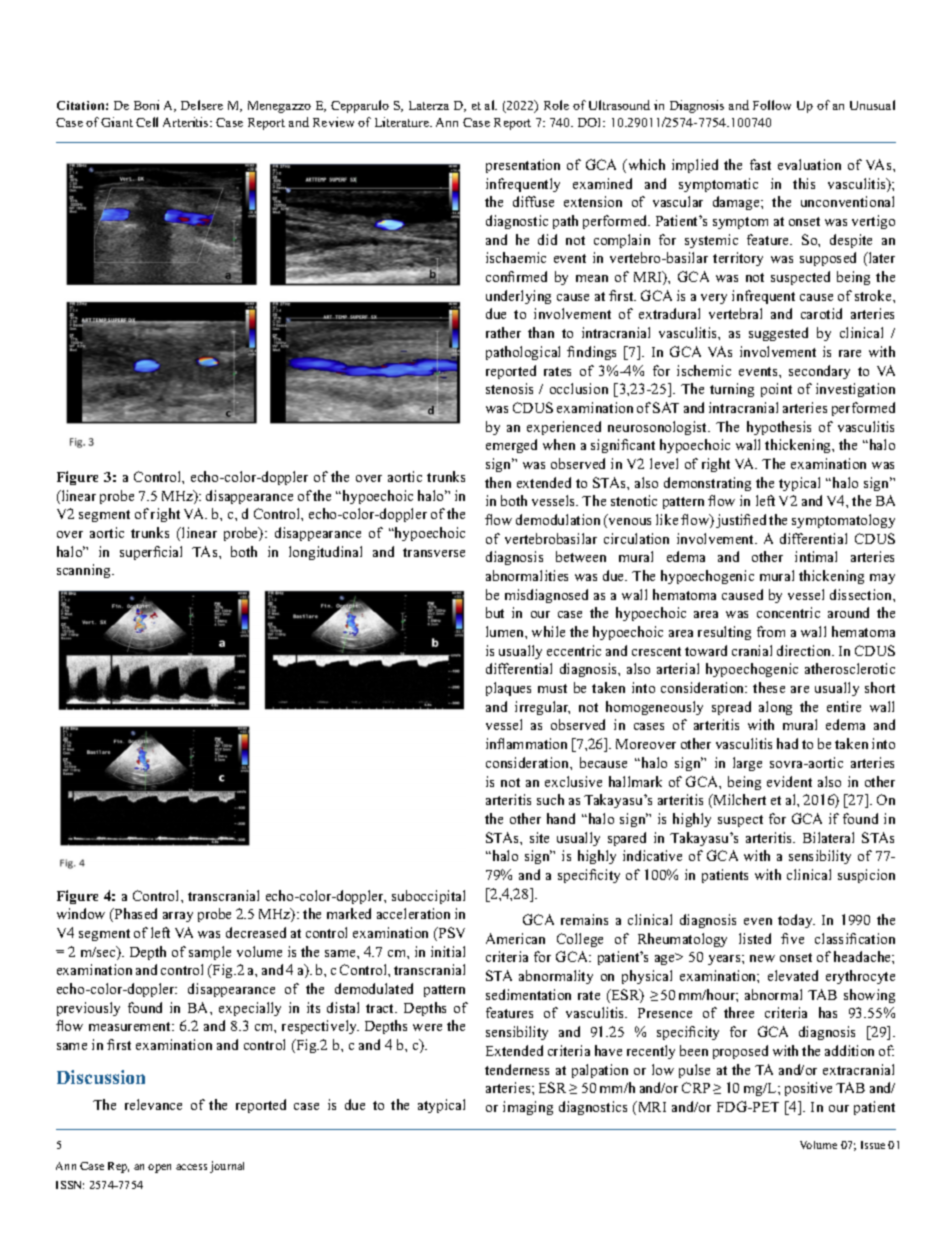 Image resolution: width=952 pixels, height=1233 pixels. What do you see at coordinates (760, 164) in the document?
I see `fast` at bounding box center [760, 164].
